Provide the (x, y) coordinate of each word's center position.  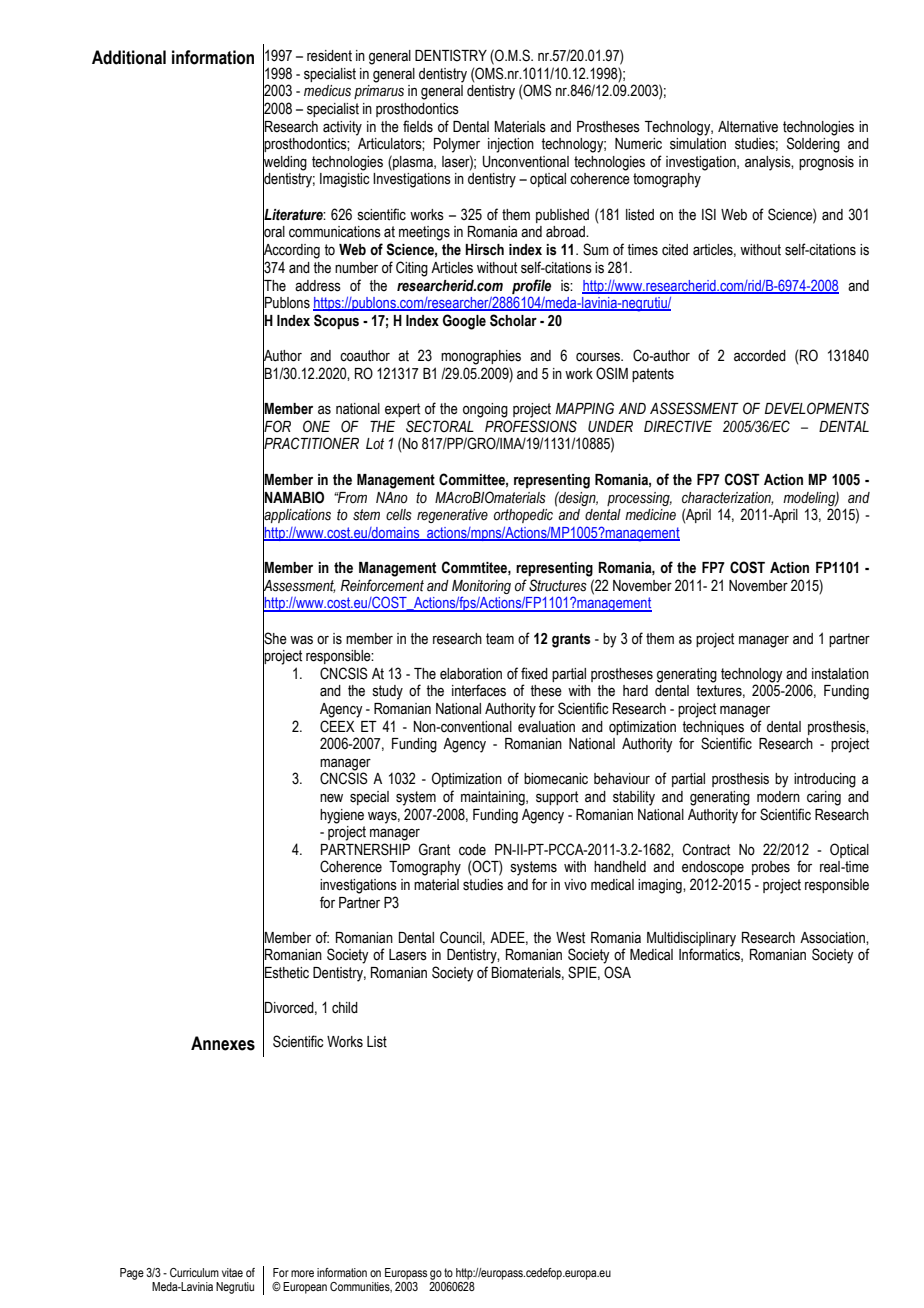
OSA (617, 972)
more (302, 1273)
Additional (129, 57)
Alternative (748, 127)
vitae (232, 1272)
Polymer (457, 145)
